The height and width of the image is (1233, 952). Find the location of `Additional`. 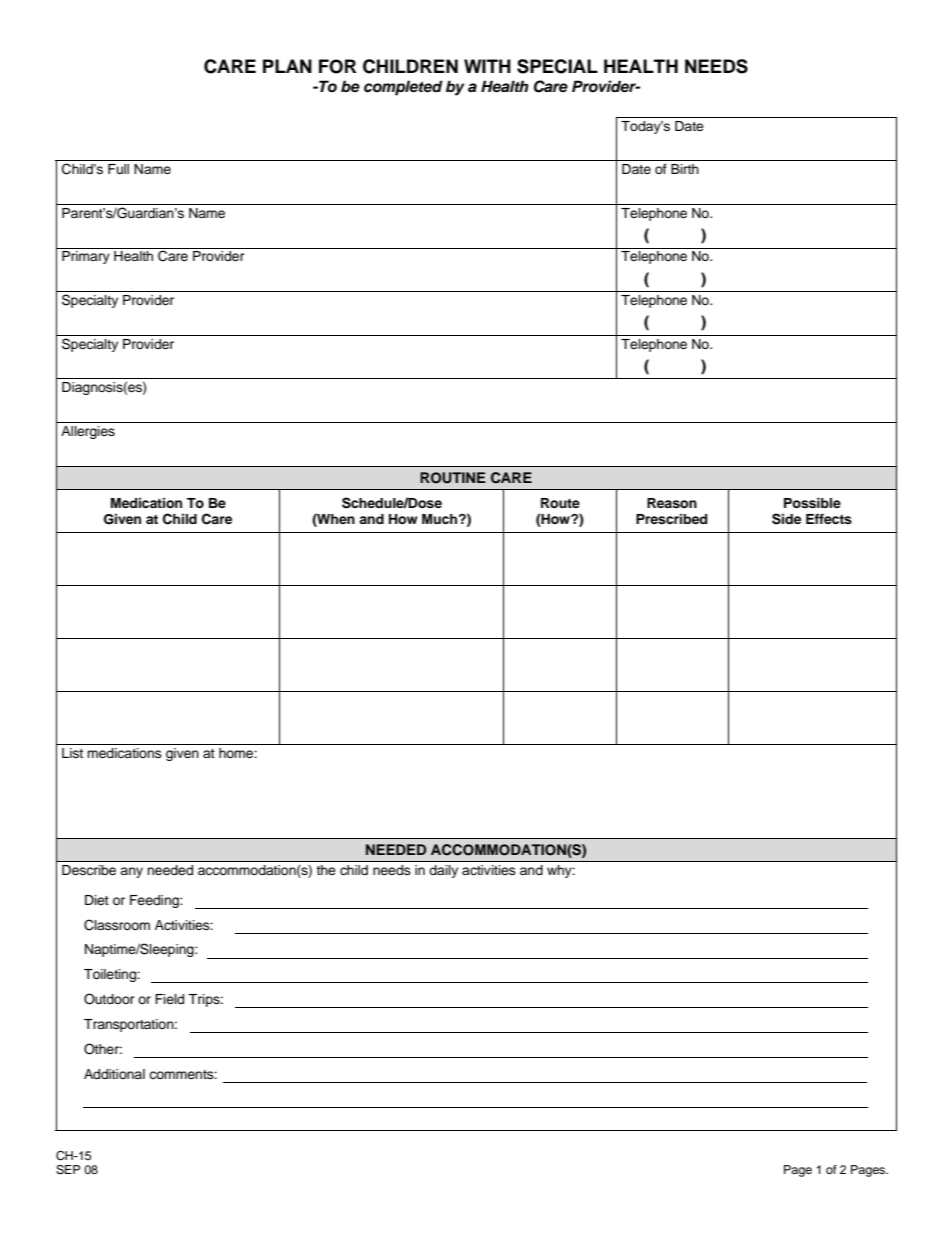

Additional is located at coordinates (114, 1074).
